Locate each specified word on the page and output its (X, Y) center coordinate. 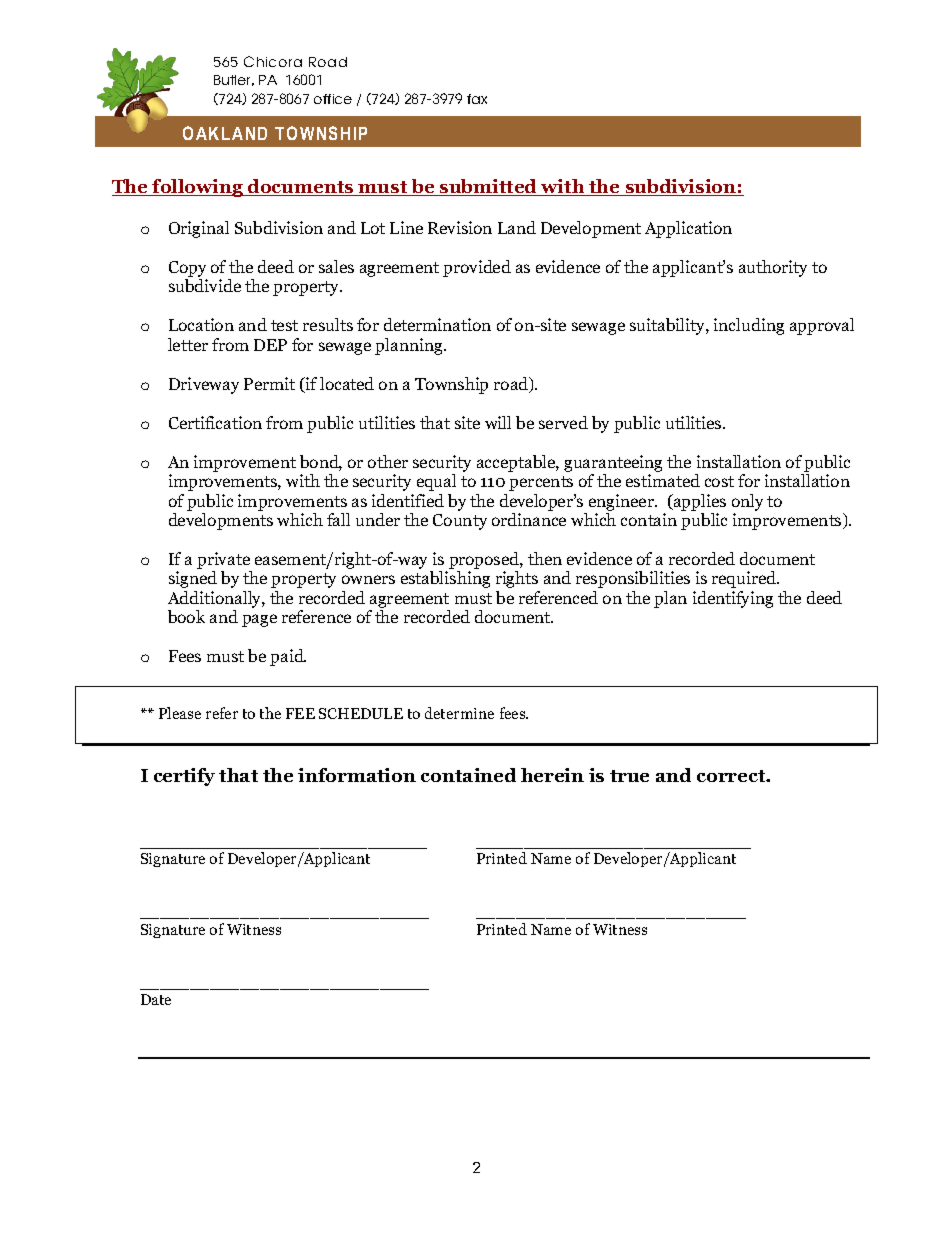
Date (156, 999)
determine (459, 713)
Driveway (204, 385)
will (498, 422)
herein (552, 775)
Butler (234, 80)
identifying (733, 599)
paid (288, 657)
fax (477, 99)
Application (688, 229)
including (749, 326)
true (629, 776)
